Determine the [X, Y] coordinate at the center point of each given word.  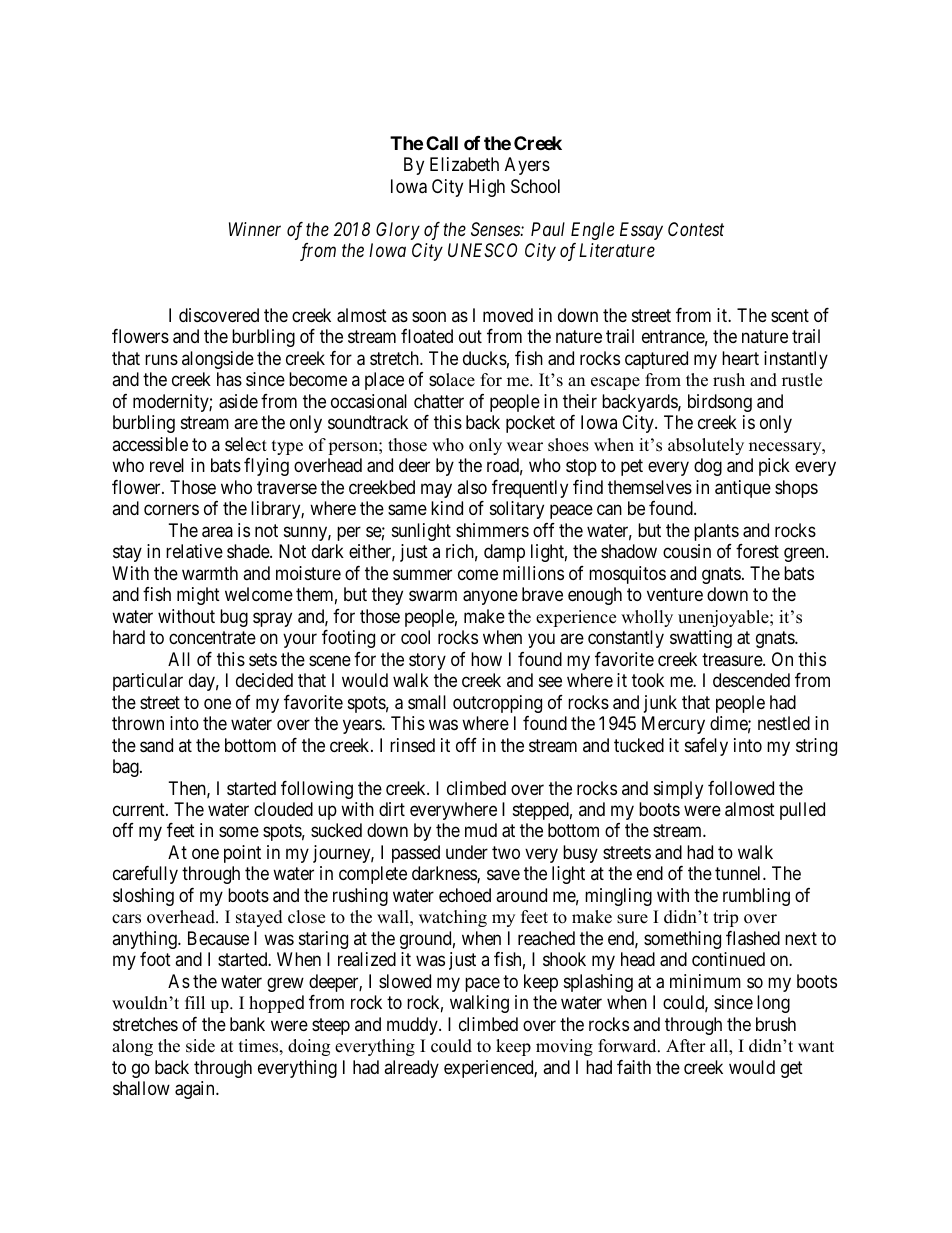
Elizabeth [464, 164]
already [411, 1069]
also [472, 487]
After [686, 1046]
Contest [696, 229]
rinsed [412, 745]
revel [167, 465]
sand [156, 745]
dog [708, 467]
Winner [255, 229]
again [196, 1090]
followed [741, 788]
